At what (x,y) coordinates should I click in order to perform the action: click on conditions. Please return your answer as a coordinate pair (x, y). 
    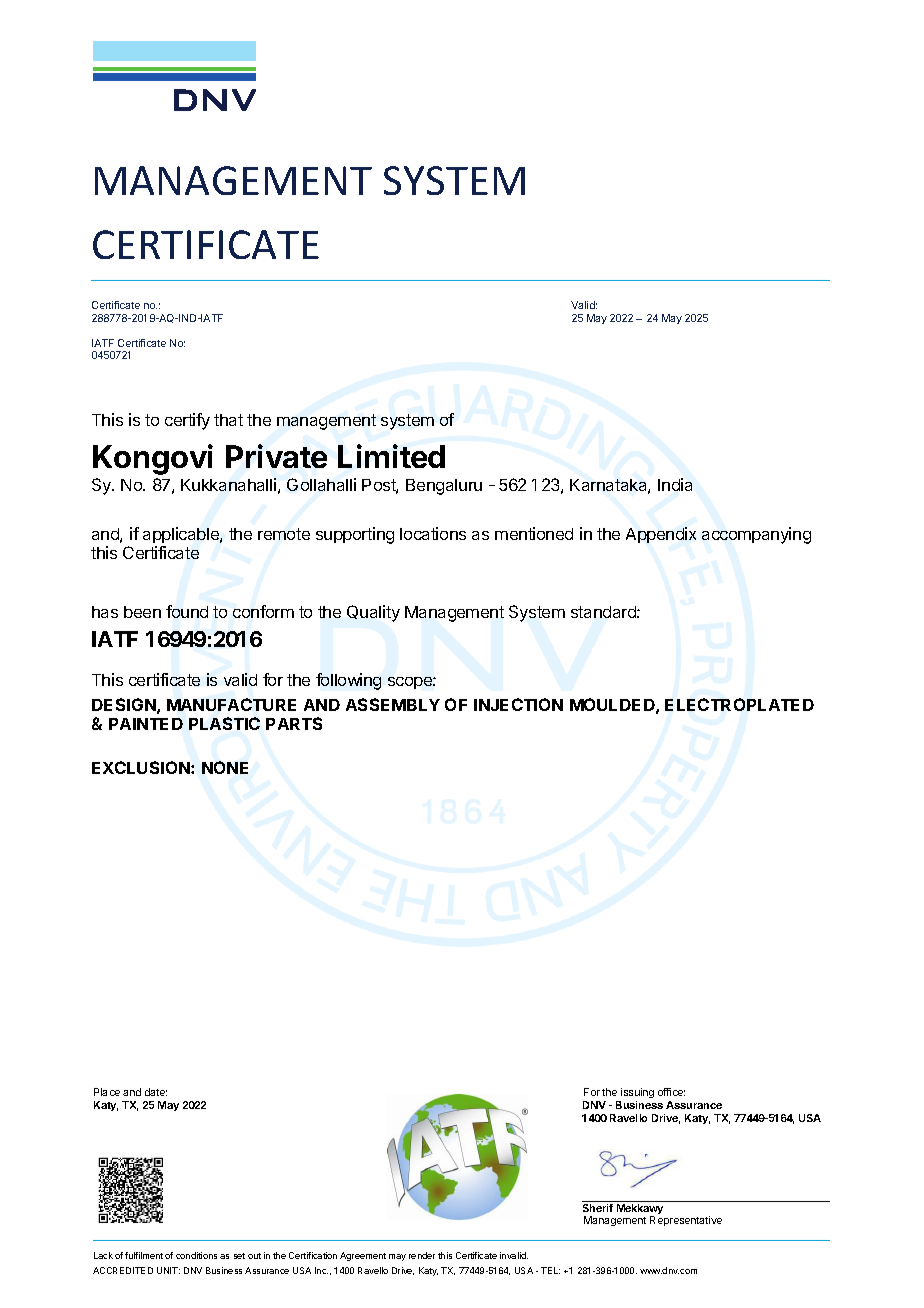
    Looking at the image, I should click on (196, 1255).
